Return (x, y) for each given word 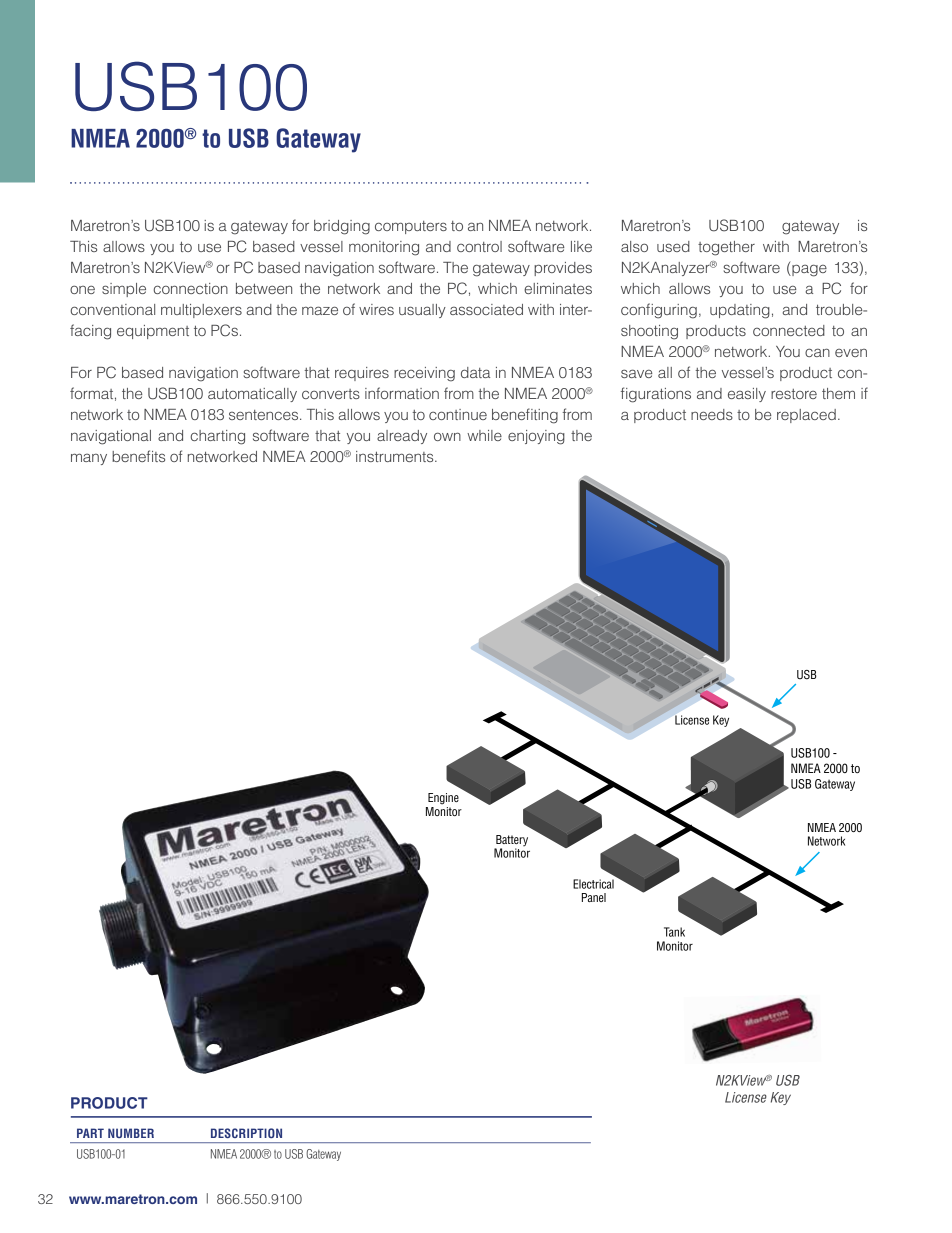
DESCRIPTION (246, 1133)
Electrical (593, 884)
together (726, 248)
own (447, 436)
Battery (511, 842)
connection (191, 288)
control (479, 246)
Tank (674, 932)
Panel (594, 897)
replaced (806, 416)
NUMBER (131, 1133)
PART (90, 1133)
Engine (443, 799)
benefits (138, 456)
